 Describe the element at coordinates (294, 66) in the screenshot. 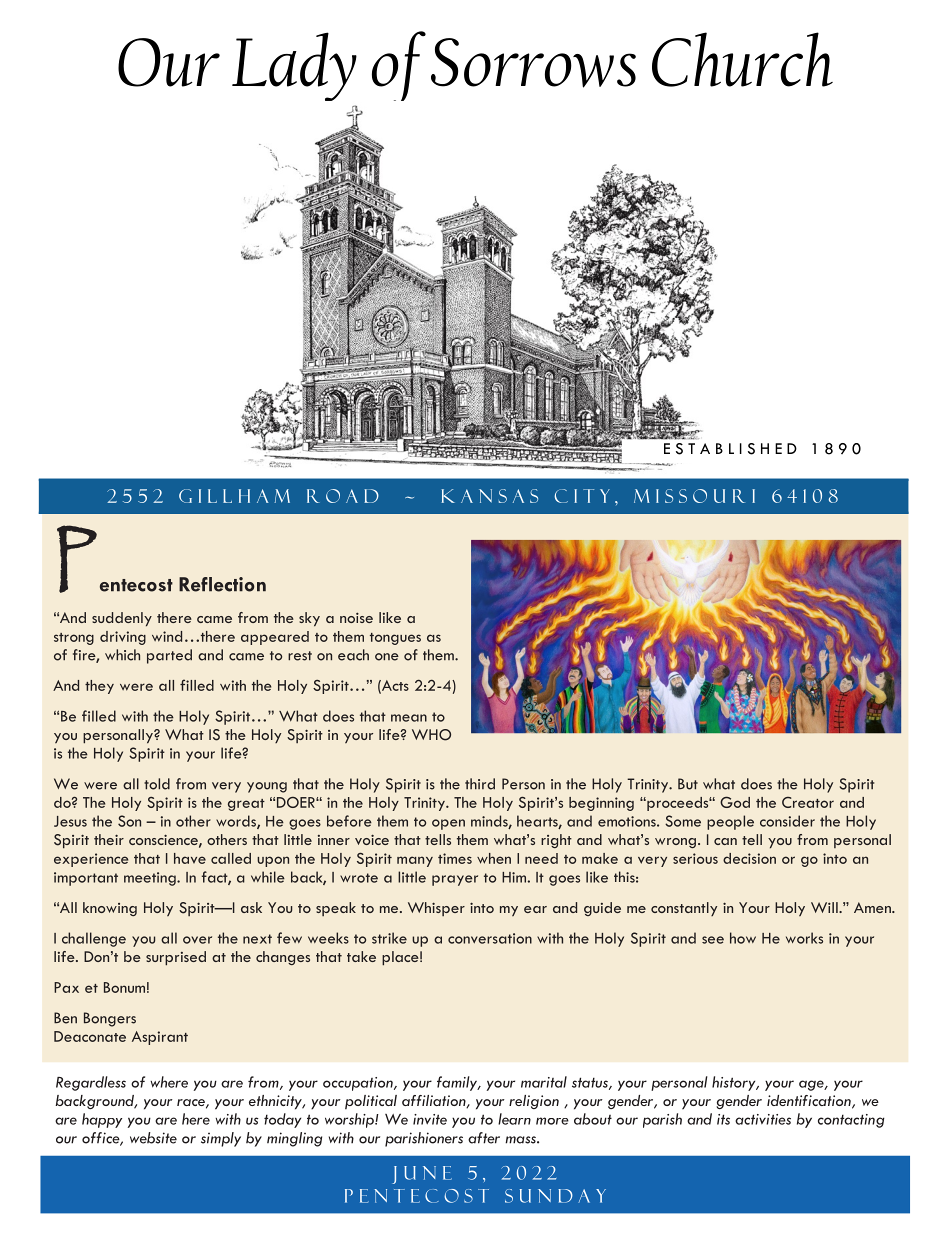

I see `Lady` at that location.
